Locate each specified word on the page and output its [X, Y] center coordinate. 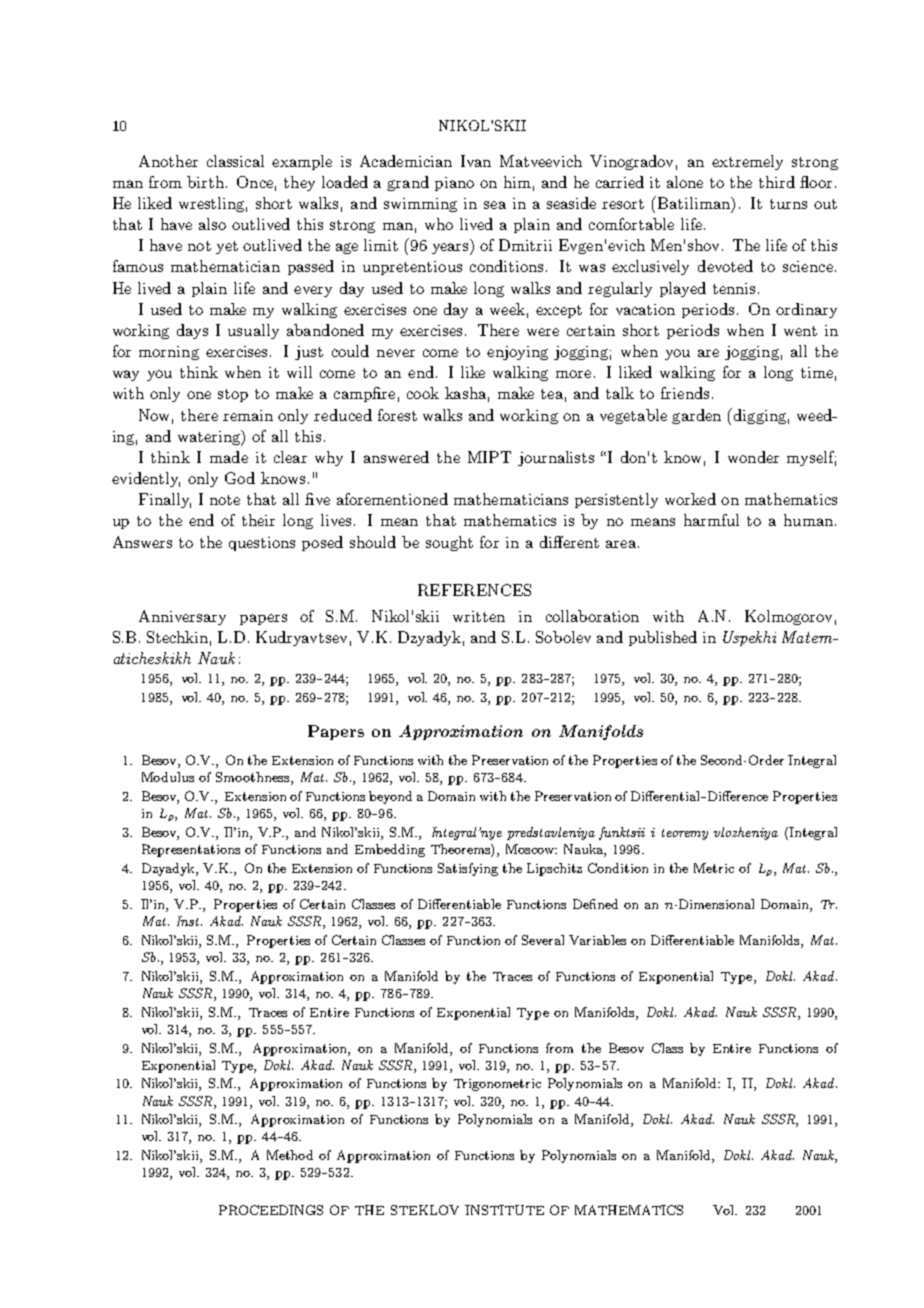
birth [205, 182]
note [225, 500]
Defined [595, 904]
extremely [747, 162]
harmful [711, 520]
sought [449, 543]
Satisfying [468, 869]
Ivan [476, 161]
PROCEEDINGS [271, 1210]
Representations [191, 850]
